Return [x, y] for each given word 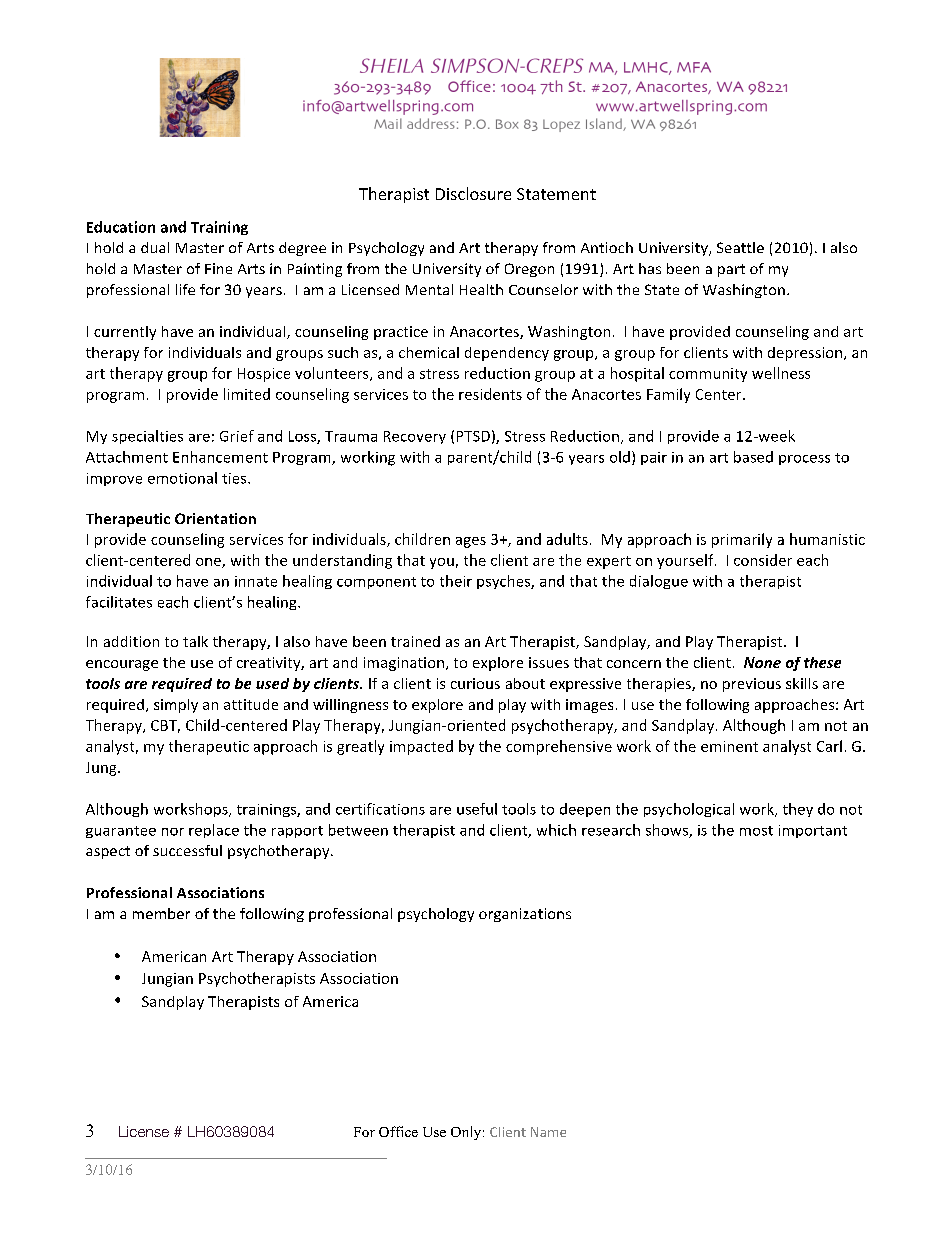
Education [121, 227]
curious [475, 683]
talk [195, 641]
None [762, 662]
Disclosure [473, 193]
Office [398, 1131]
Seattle [740, 247]
